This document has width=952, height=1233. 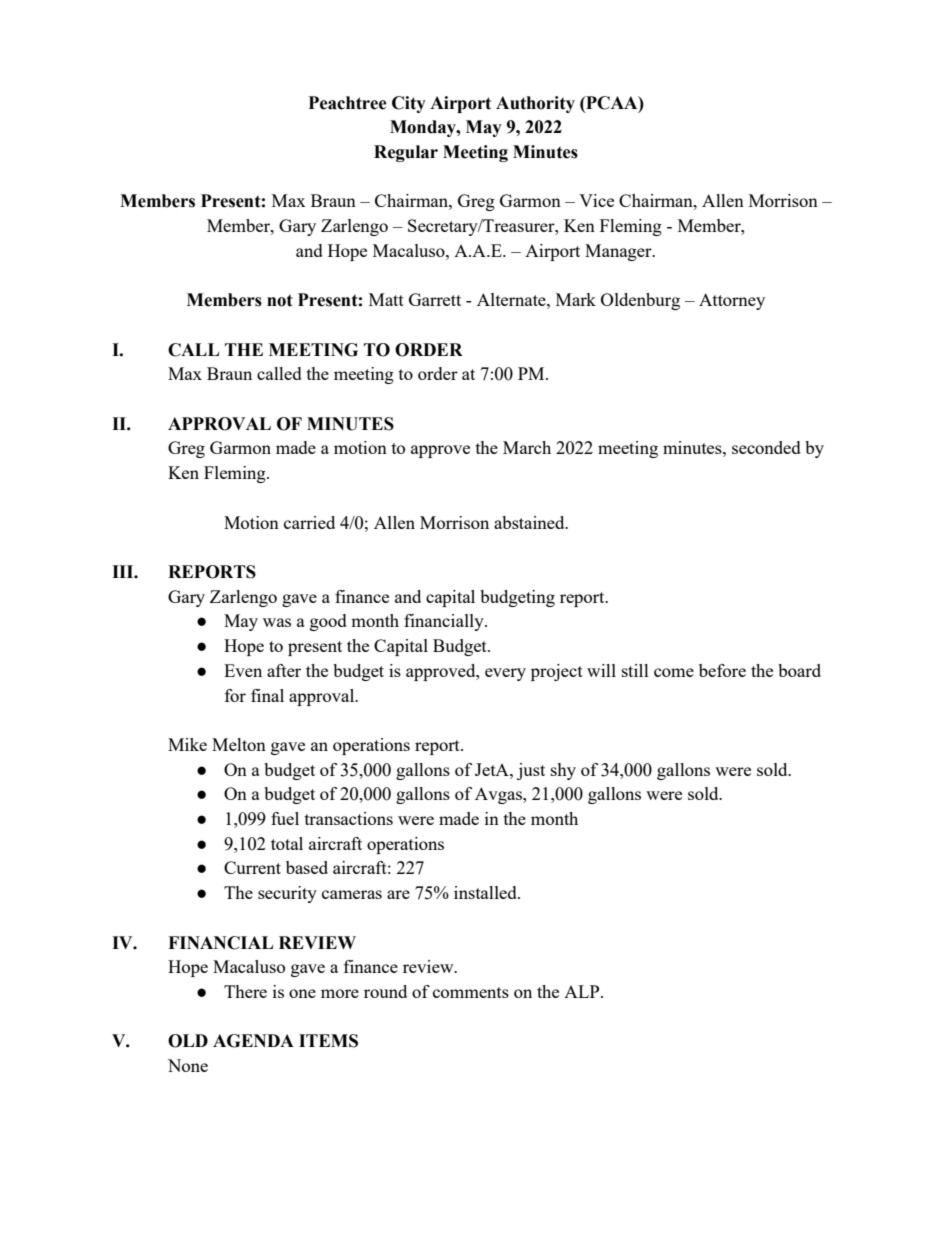 I want to click on AGENDA, so click(x=253, y=1041).
